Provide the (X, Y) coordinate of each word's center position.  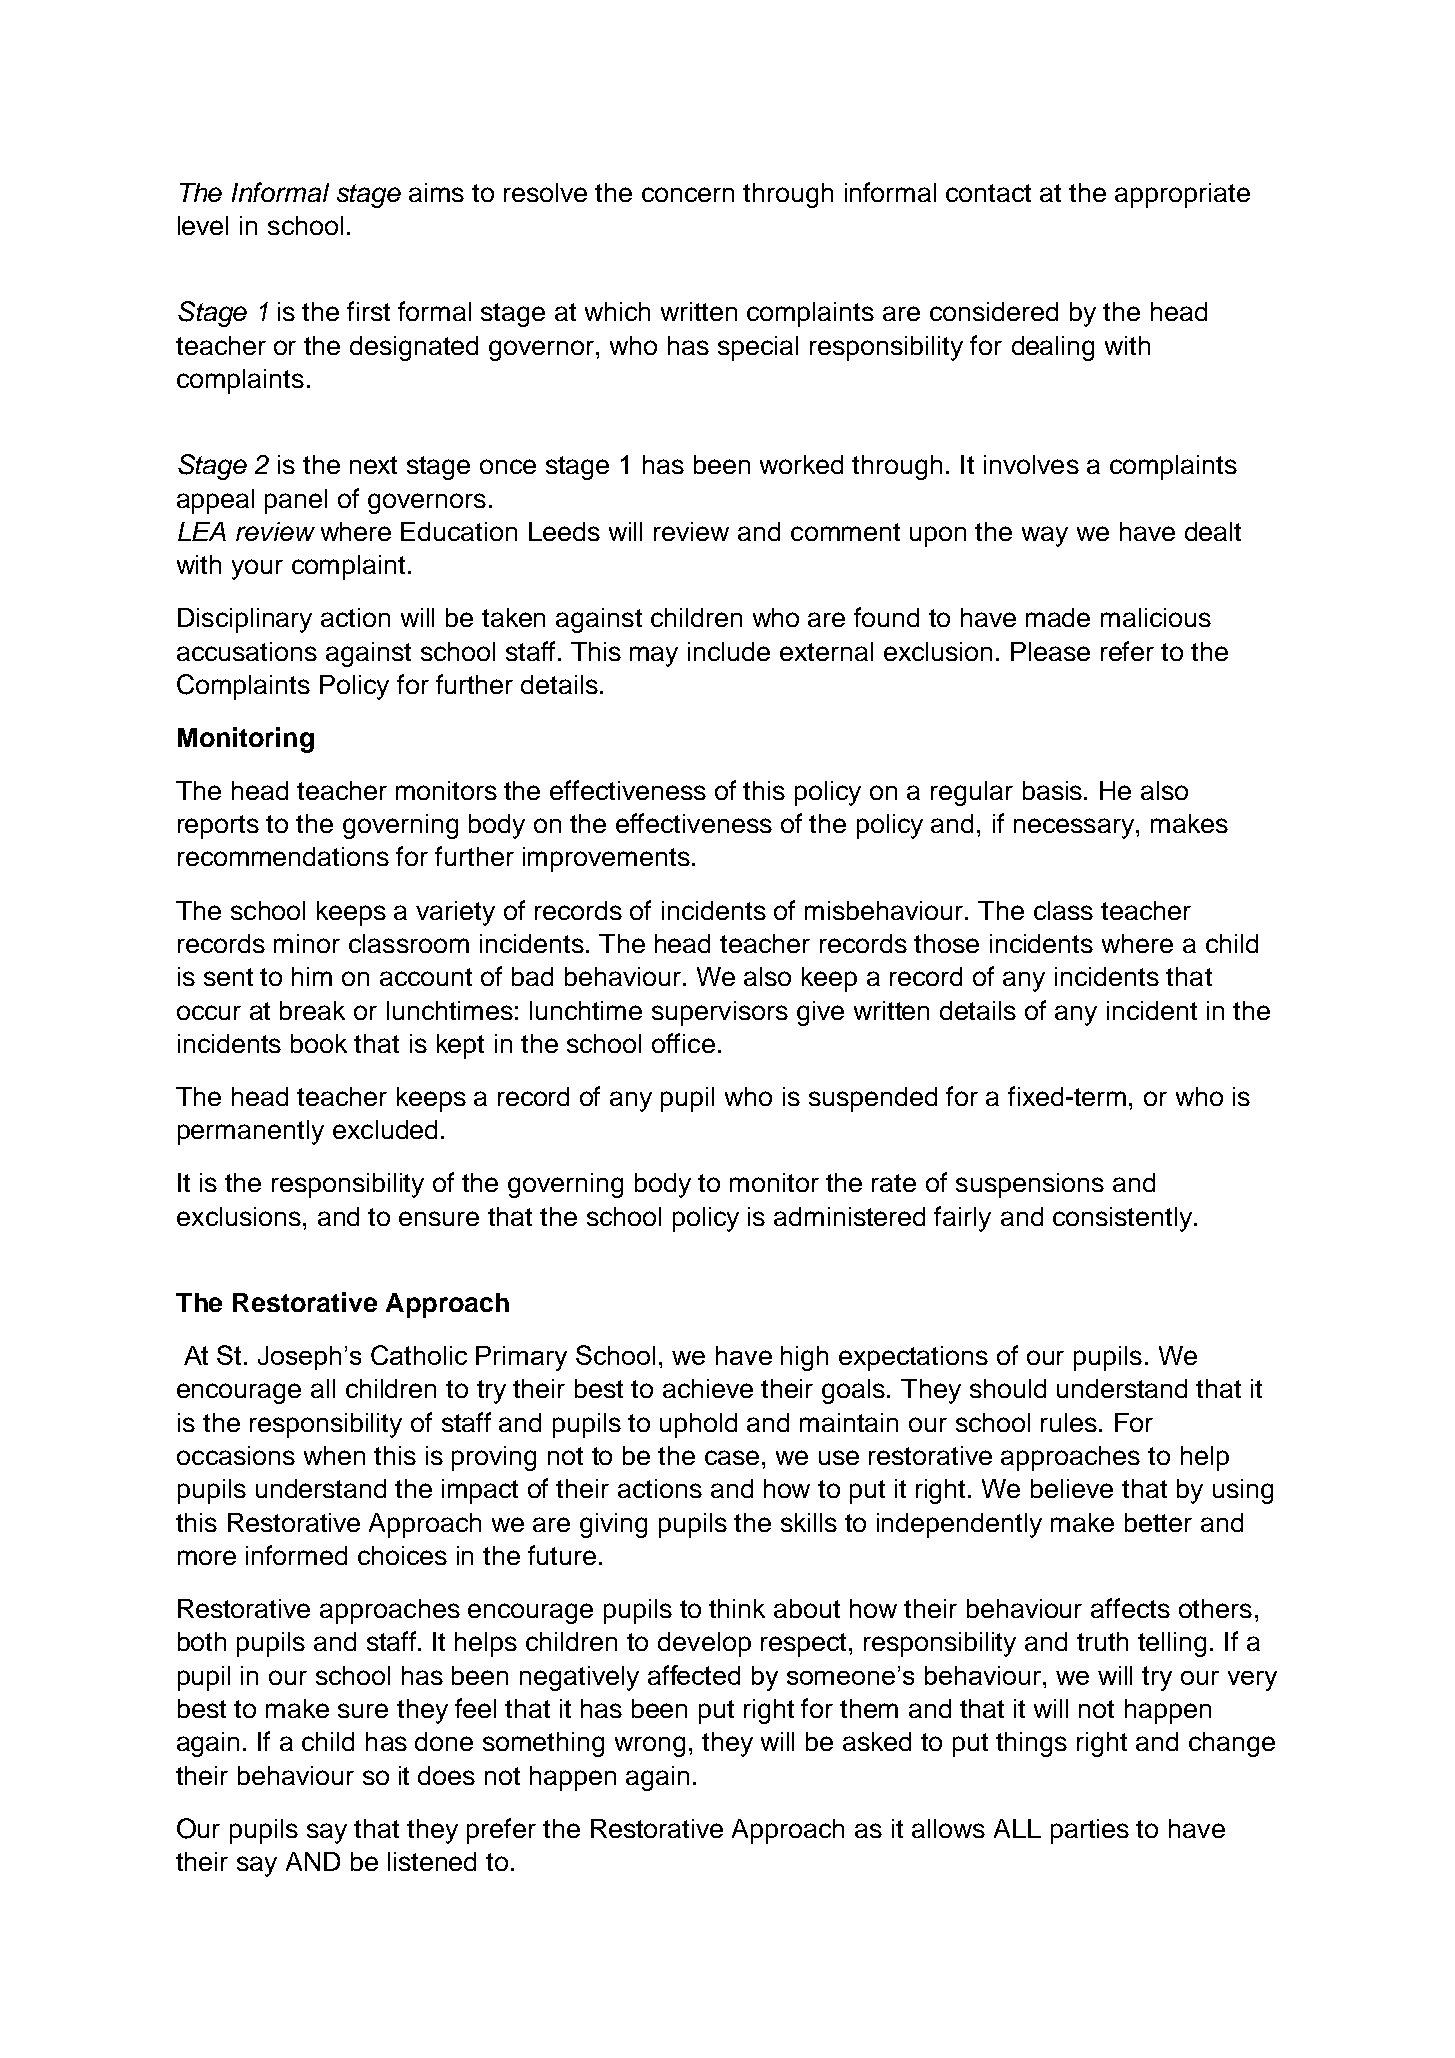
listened (432, 1861)
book (319, 1043)
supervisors (720, 1013)
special (758, 348)
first (368, 311)
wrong (650, 1746)
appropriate (1182, 195)
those (946, 943)
